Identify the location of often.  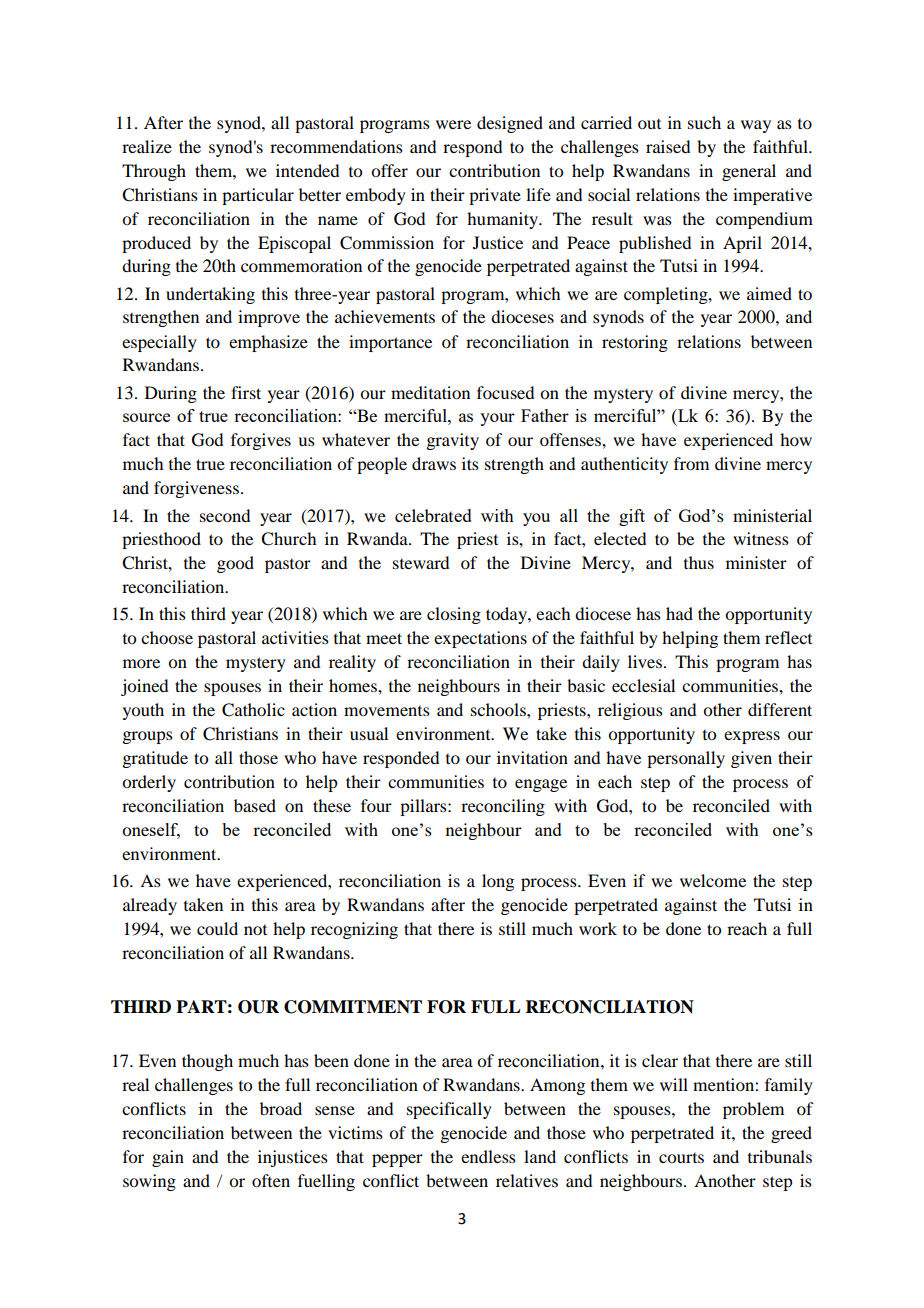
(271, 1180).
